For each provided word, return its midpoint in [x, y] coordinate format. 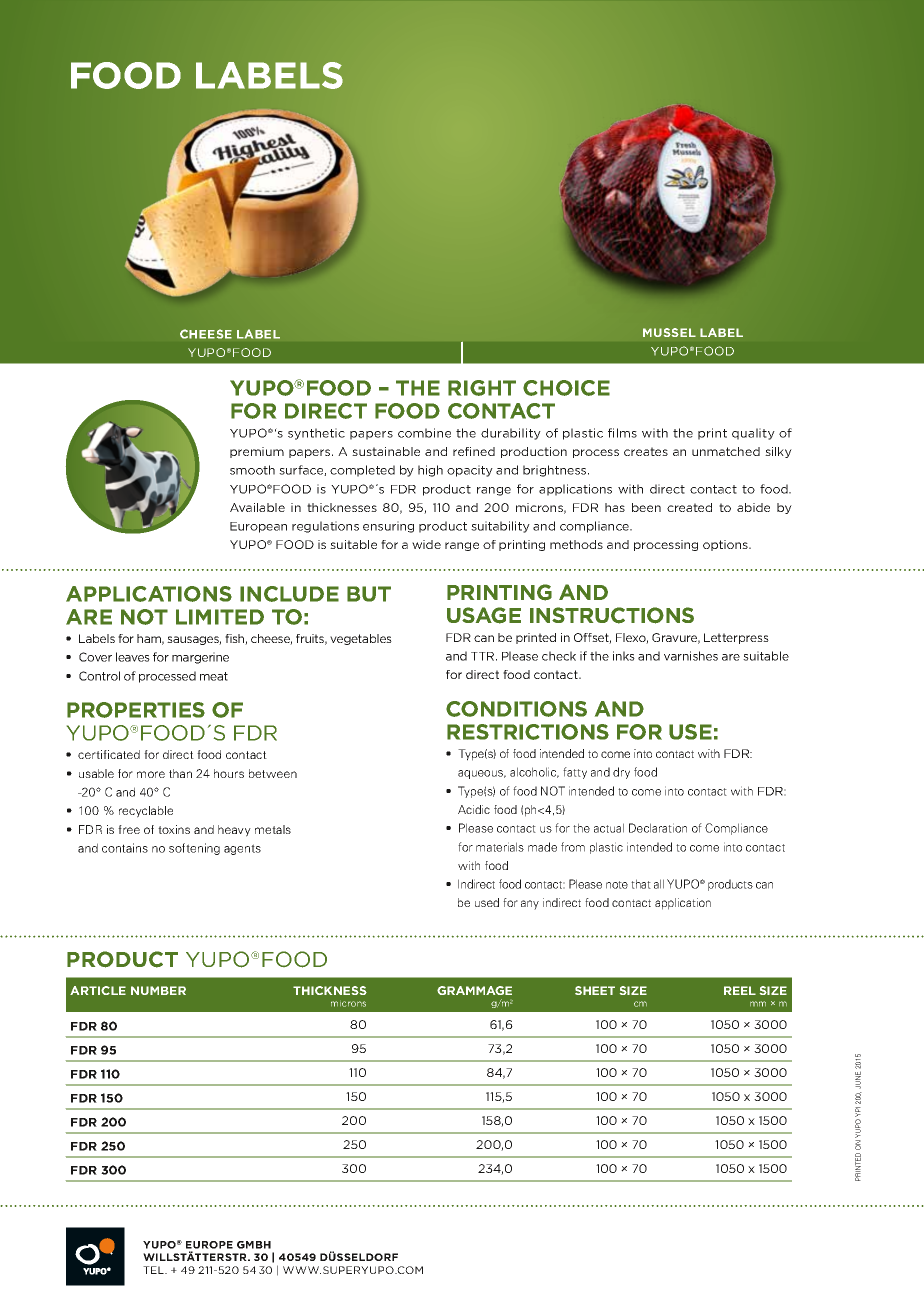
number [158, 990]
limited [220, 617]
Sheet [595, 990]
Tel [154, 1270]
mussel [669, 332]
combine [424, 433]
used [487, 902]
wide [426, 544]
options [726, 545]
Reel [740, 990]
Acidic [474, 809]
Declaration [658, 828]
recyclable [146, 812]
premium [257, 452]
